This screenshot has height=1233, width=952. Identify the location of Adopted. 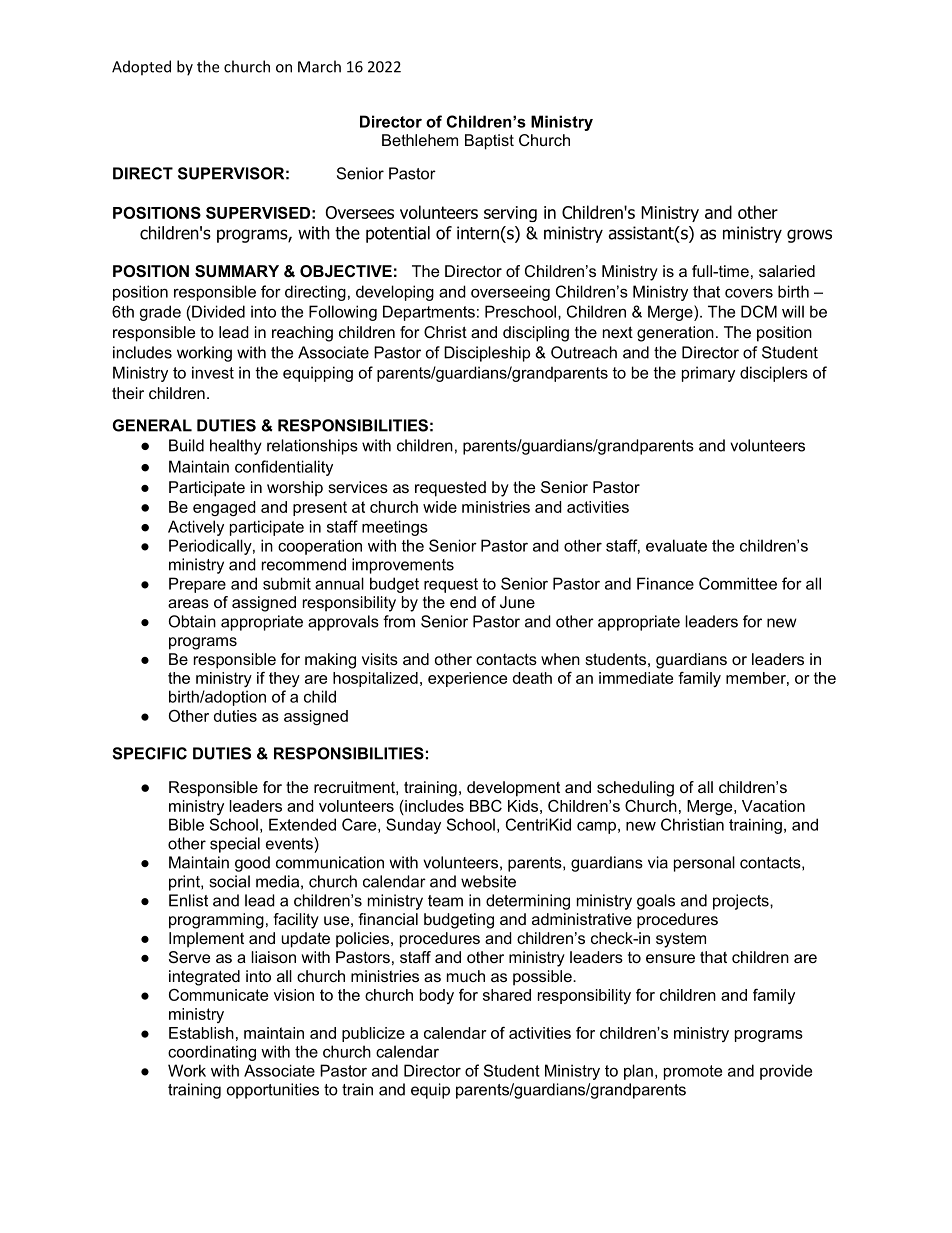
(141, 68).
